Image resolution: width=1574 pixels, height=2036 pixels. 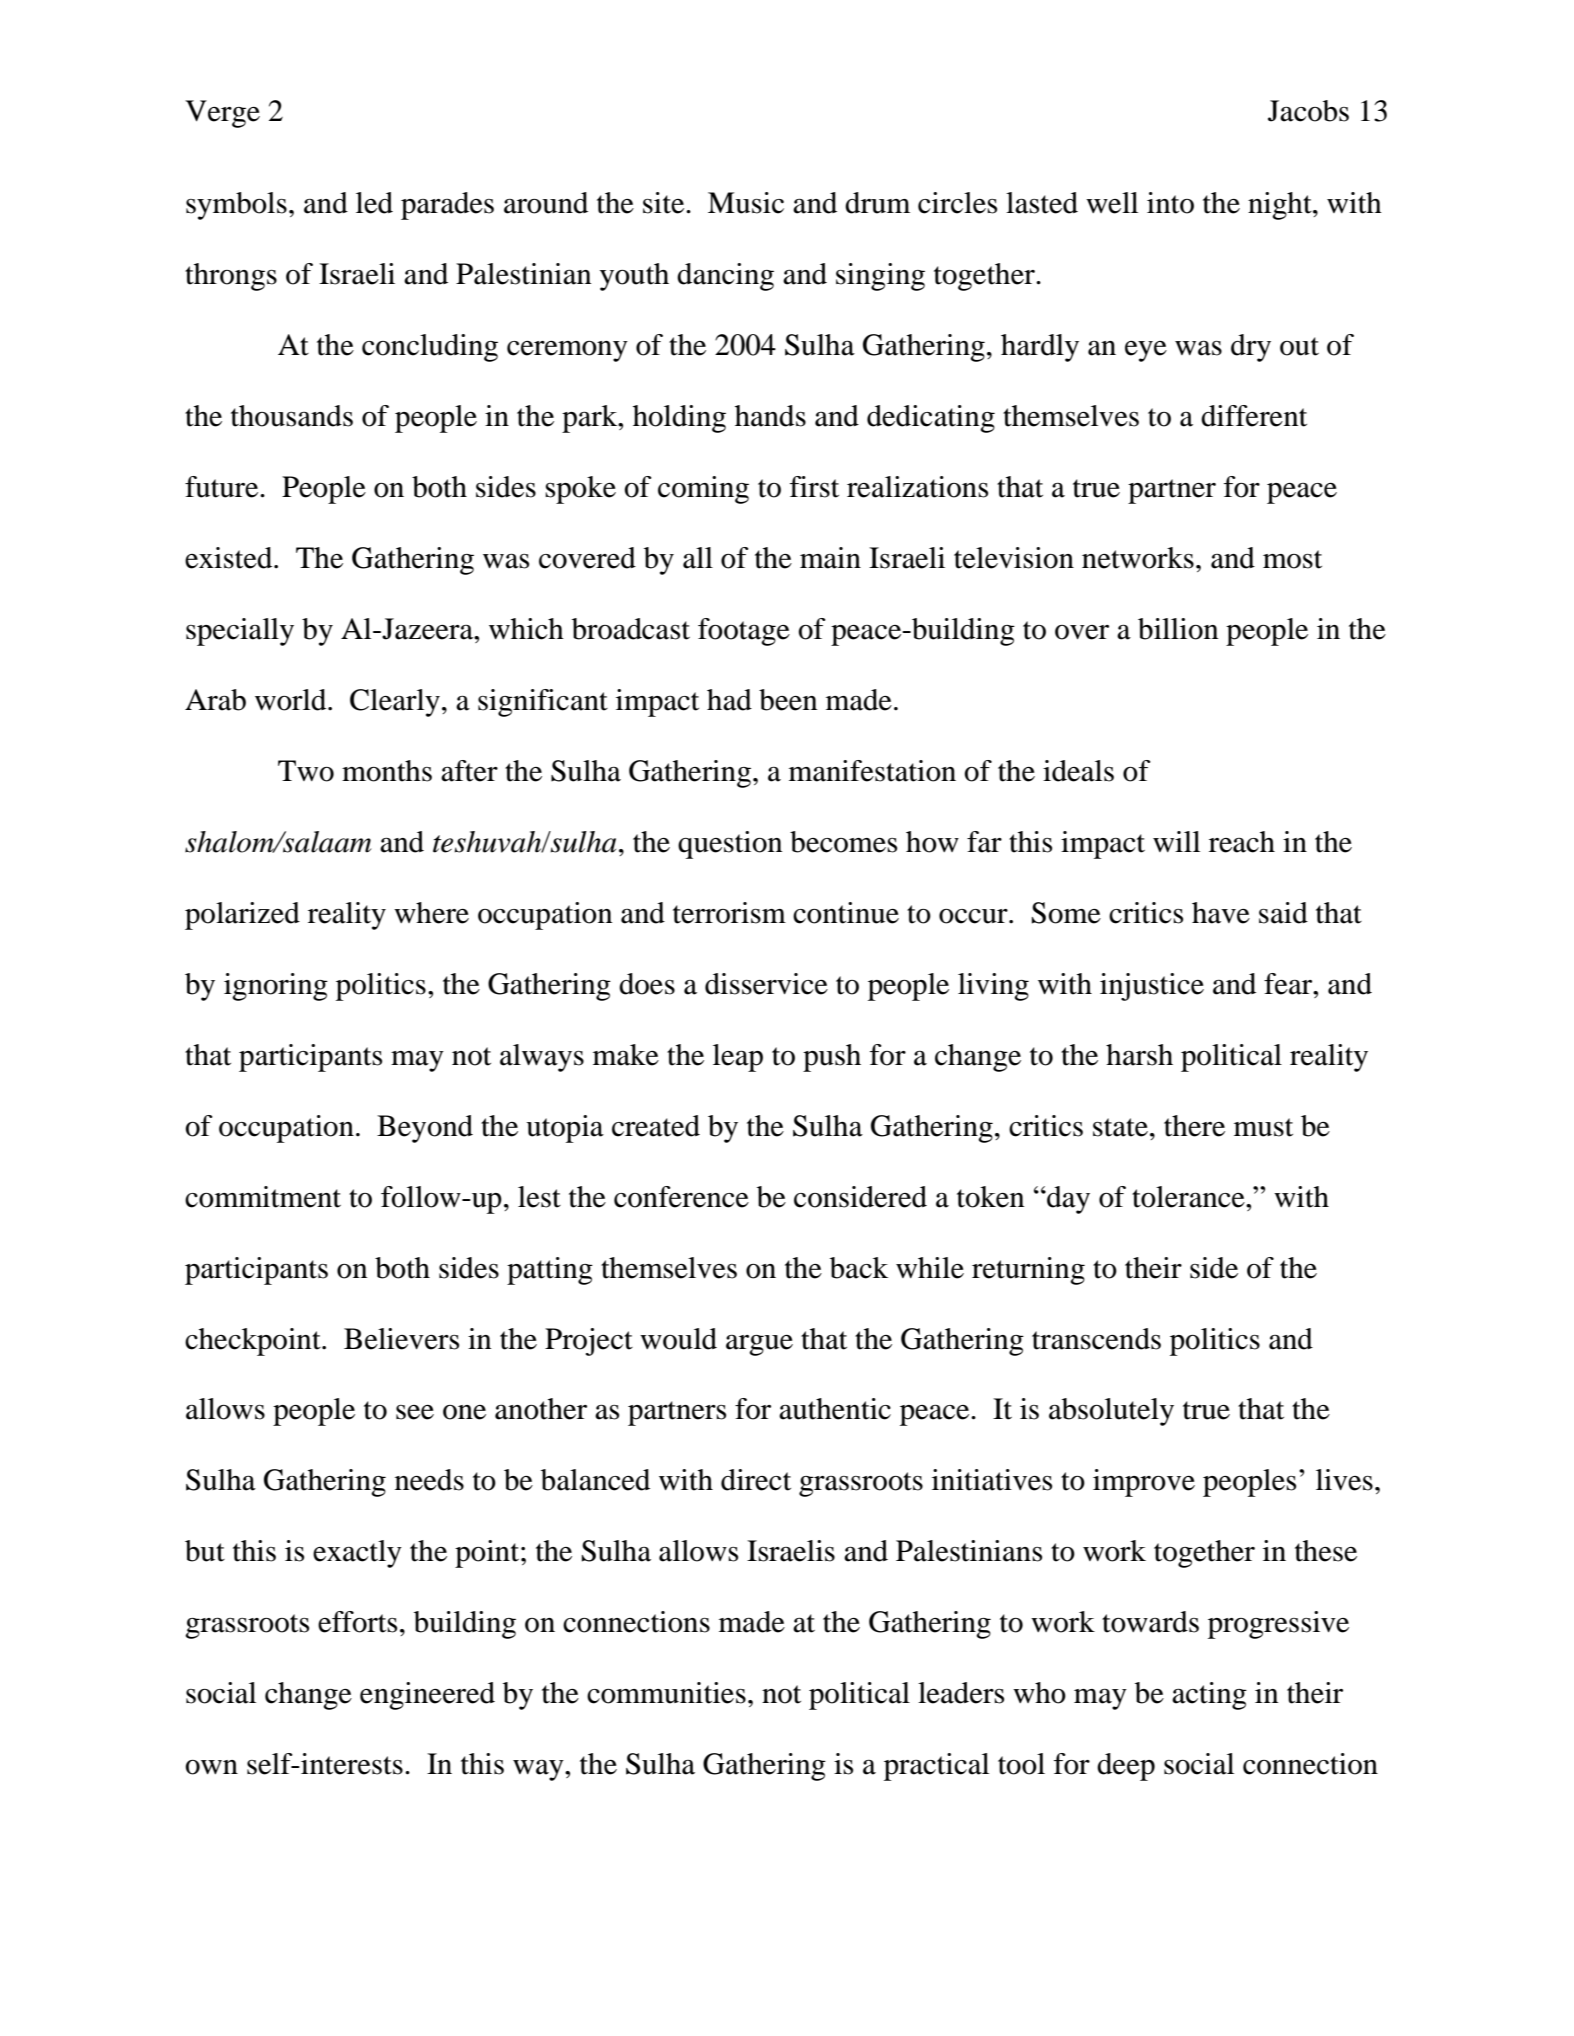 I want to click on terrorism, so click(x=729, y=913).
